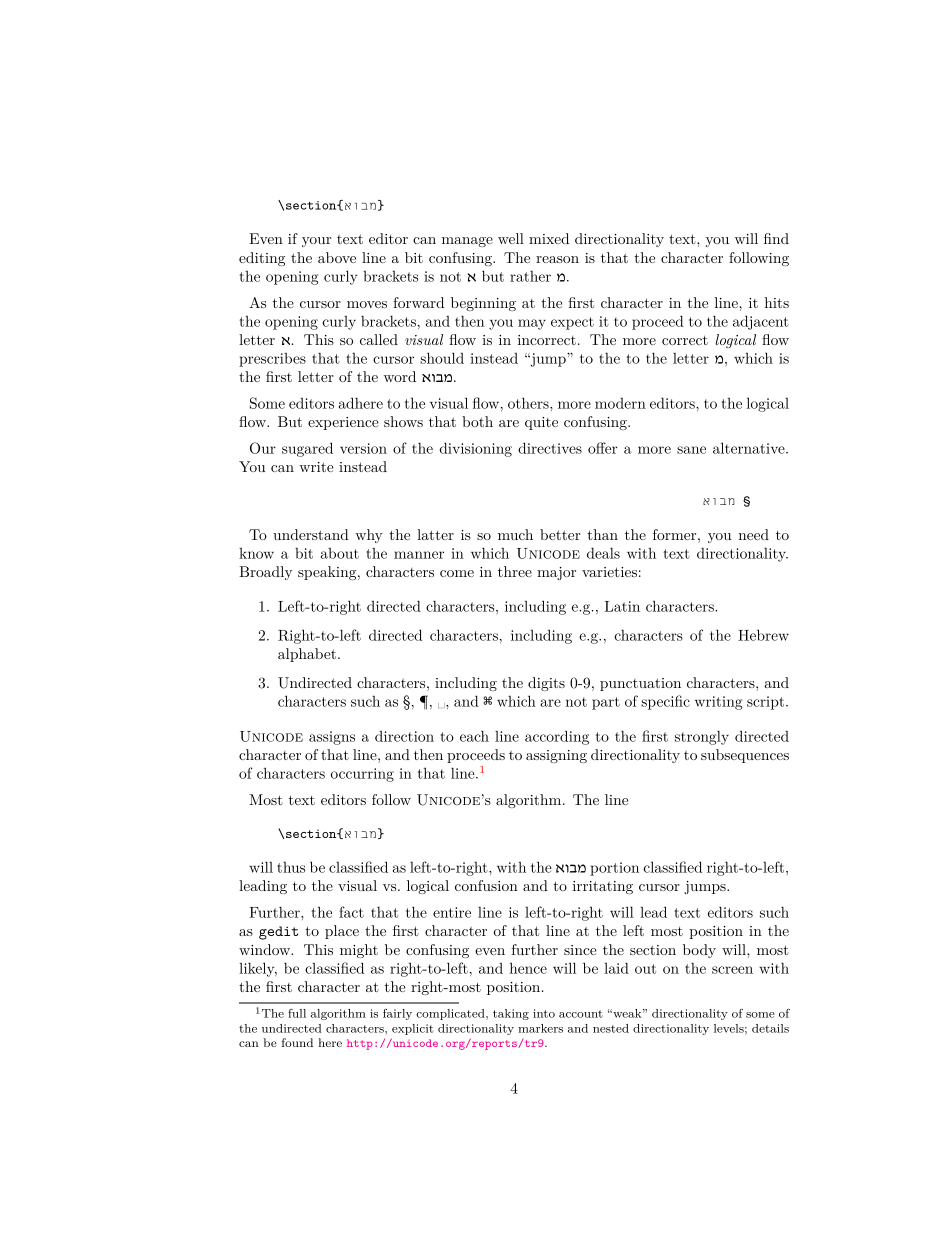 The width and height of the screenshot is (952, 1233). I want to click on taking, so click(511, 1014).
